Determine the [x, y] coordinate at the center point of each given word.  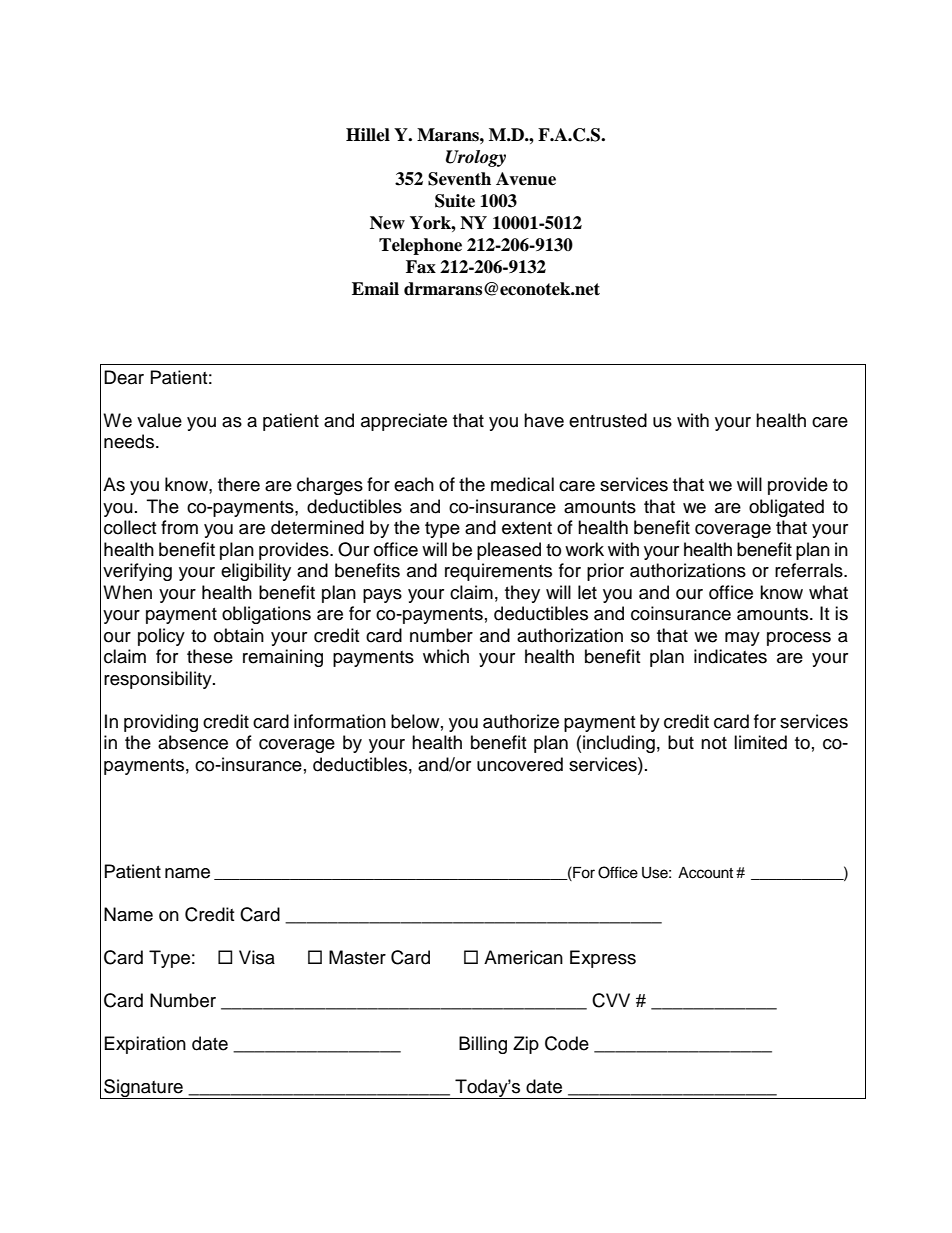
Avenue [526, 179]
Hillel [368, 135]
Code [567, 1043]
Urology [476, 158]
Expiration [145, 1045]
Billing [483, 1045]
